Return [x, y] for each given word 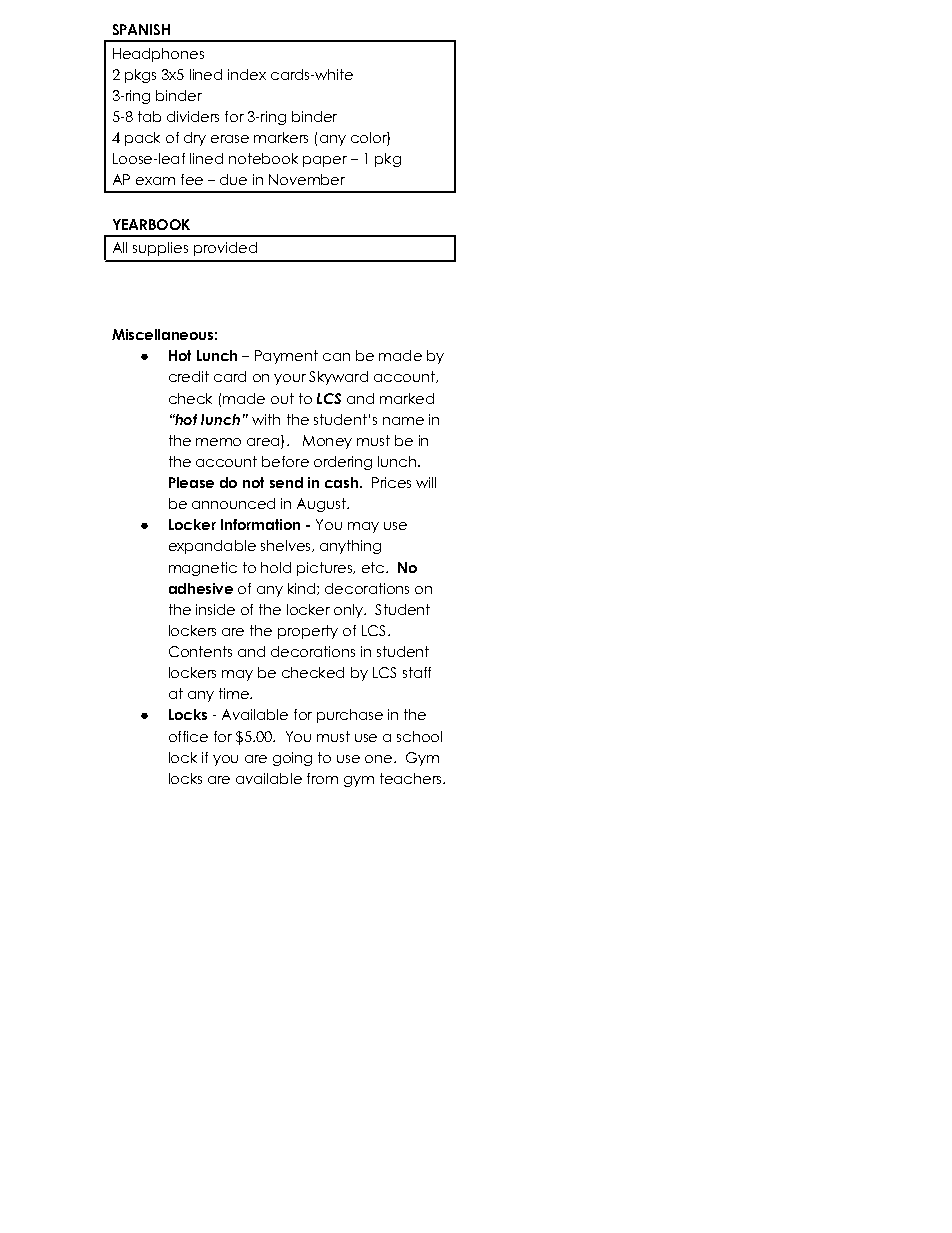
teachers [412, 778]
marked [407, 398]
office [188, 736]
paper [325, 161]
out [282, 398]
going [292, 759]
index [247, 74]
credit [189, 376]
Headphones [158, 55]
